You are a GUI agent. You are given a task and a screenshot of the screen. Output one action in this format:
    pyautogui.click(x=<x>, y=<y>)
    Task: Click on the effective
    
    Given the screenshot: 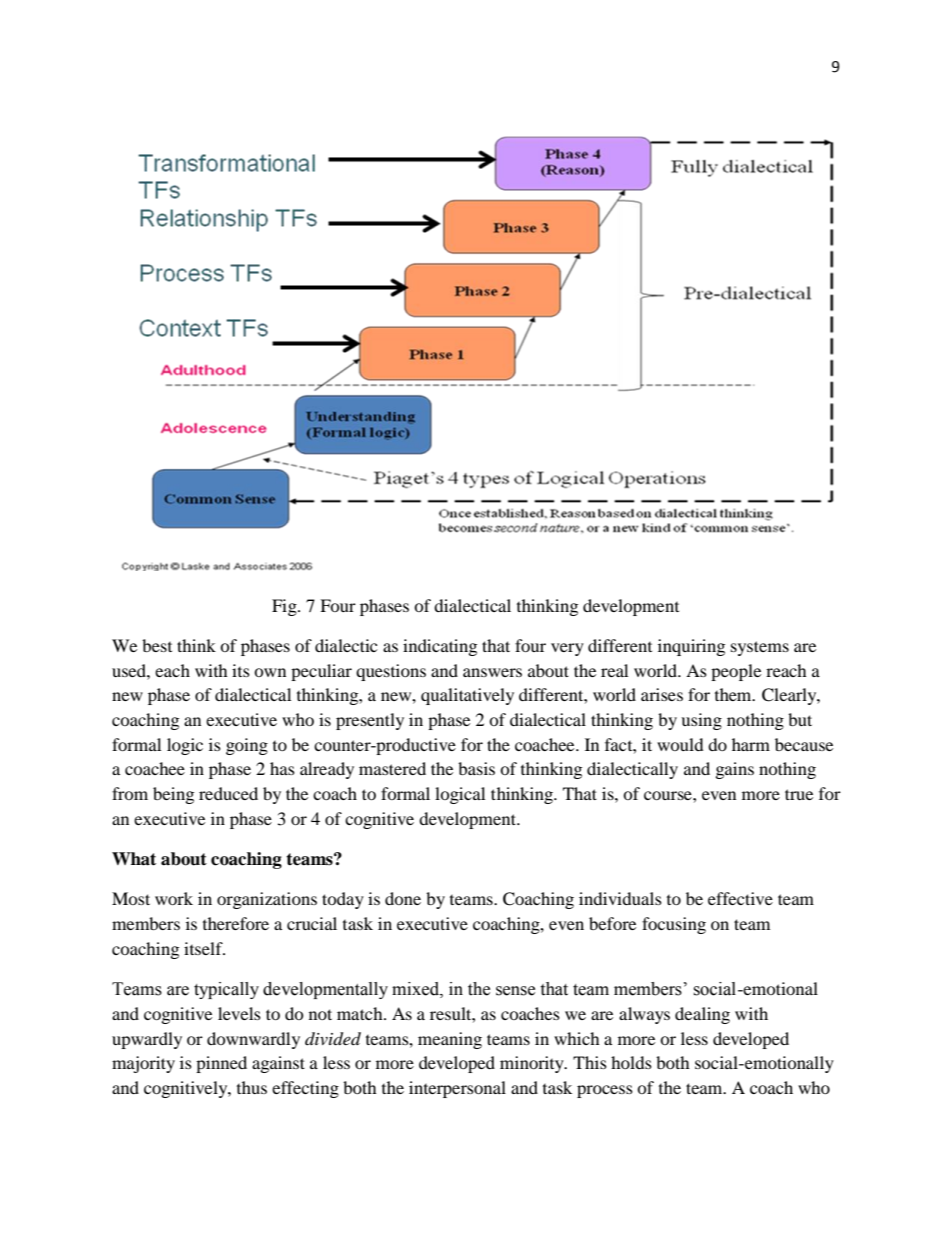 What is the action you would take?
    pyautogui.click(x=740, y=898)
